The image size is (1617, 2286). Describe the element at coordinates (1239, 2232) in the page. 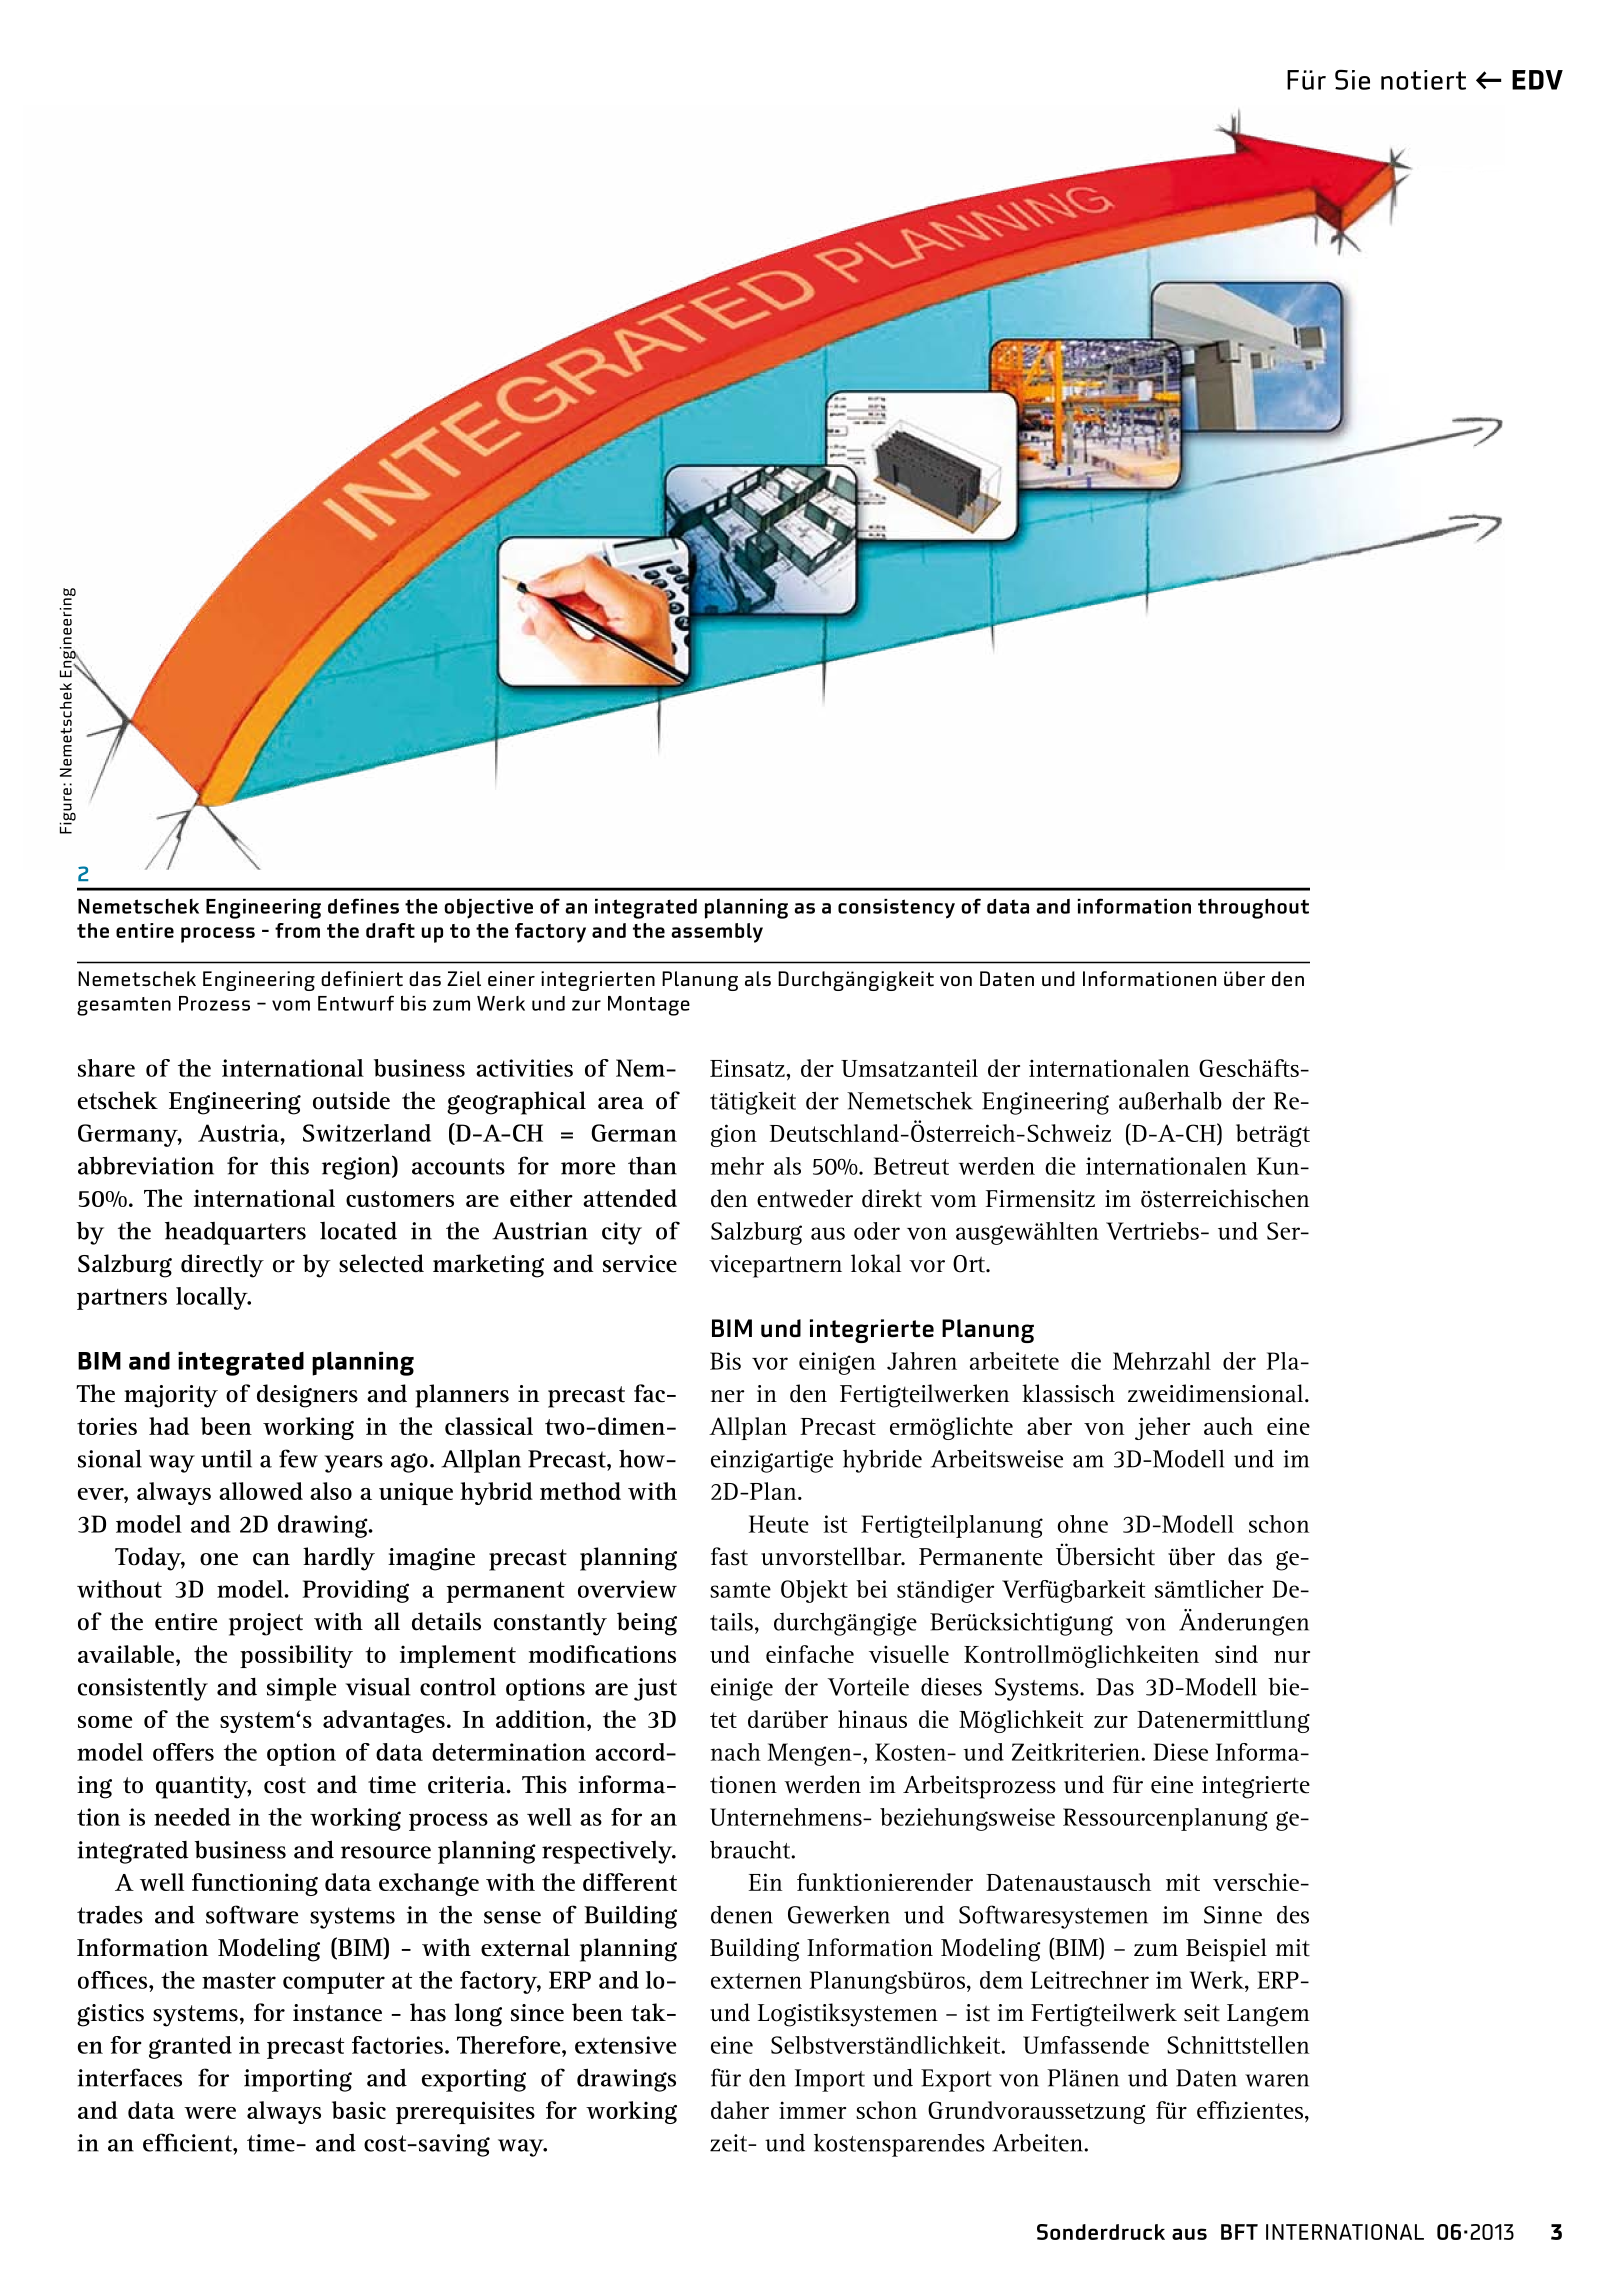

I see `BFT` at that location.
